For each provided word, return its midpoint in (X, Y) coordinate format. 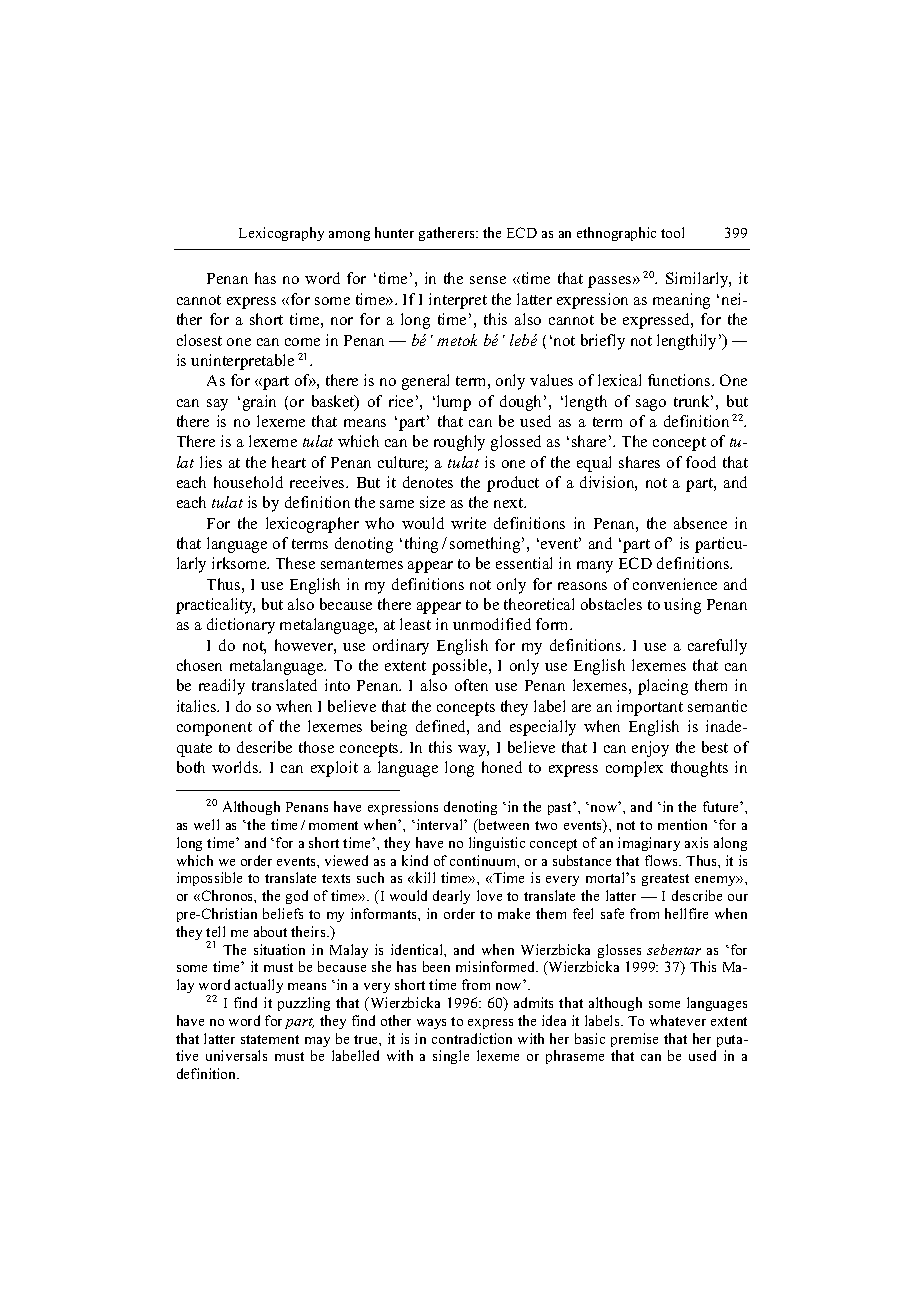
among (349, 236)
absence (700, 523)
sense (488, 280)
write (468, 523)
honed (502, 767)
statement (270, 1039)
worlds (236, 767)
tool (672, 232)
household (248, 482)
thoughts (699, 769)
